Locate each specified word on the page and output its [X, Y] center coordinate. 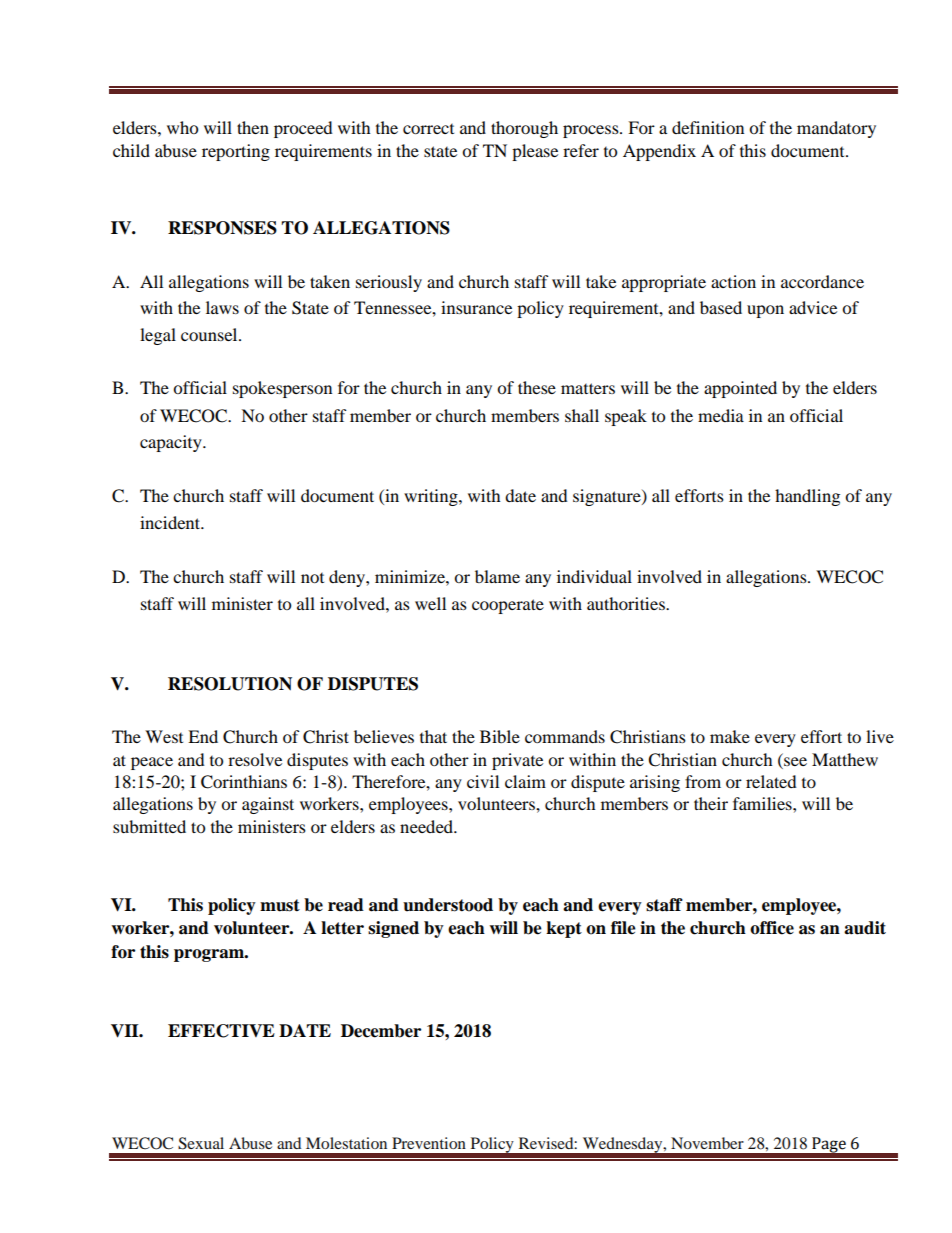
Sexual [201, 1143]
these [537, 387]
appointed [740, 389]
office [772, 928]
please [535, 152]
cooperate [508, 606]
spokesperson [282, 389]
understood [448, 905]
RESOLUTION [230, 684]
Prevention [429, 1143]
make [730, 736]
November [707, 1143]
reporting [236, 152]
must [280, 905]
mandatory [836, 129]
